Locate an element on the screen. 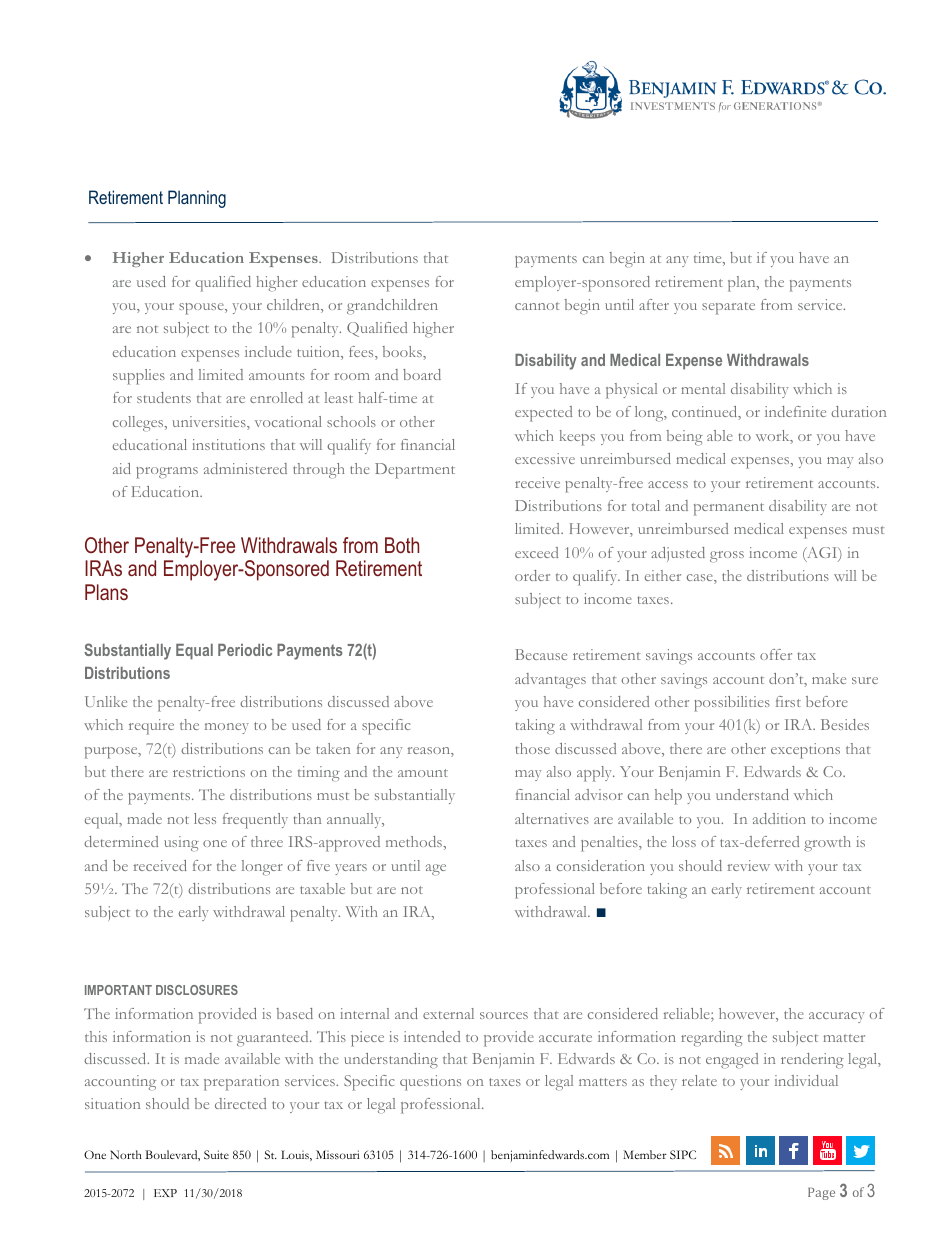  offer is located at coordinates (776, 654).
